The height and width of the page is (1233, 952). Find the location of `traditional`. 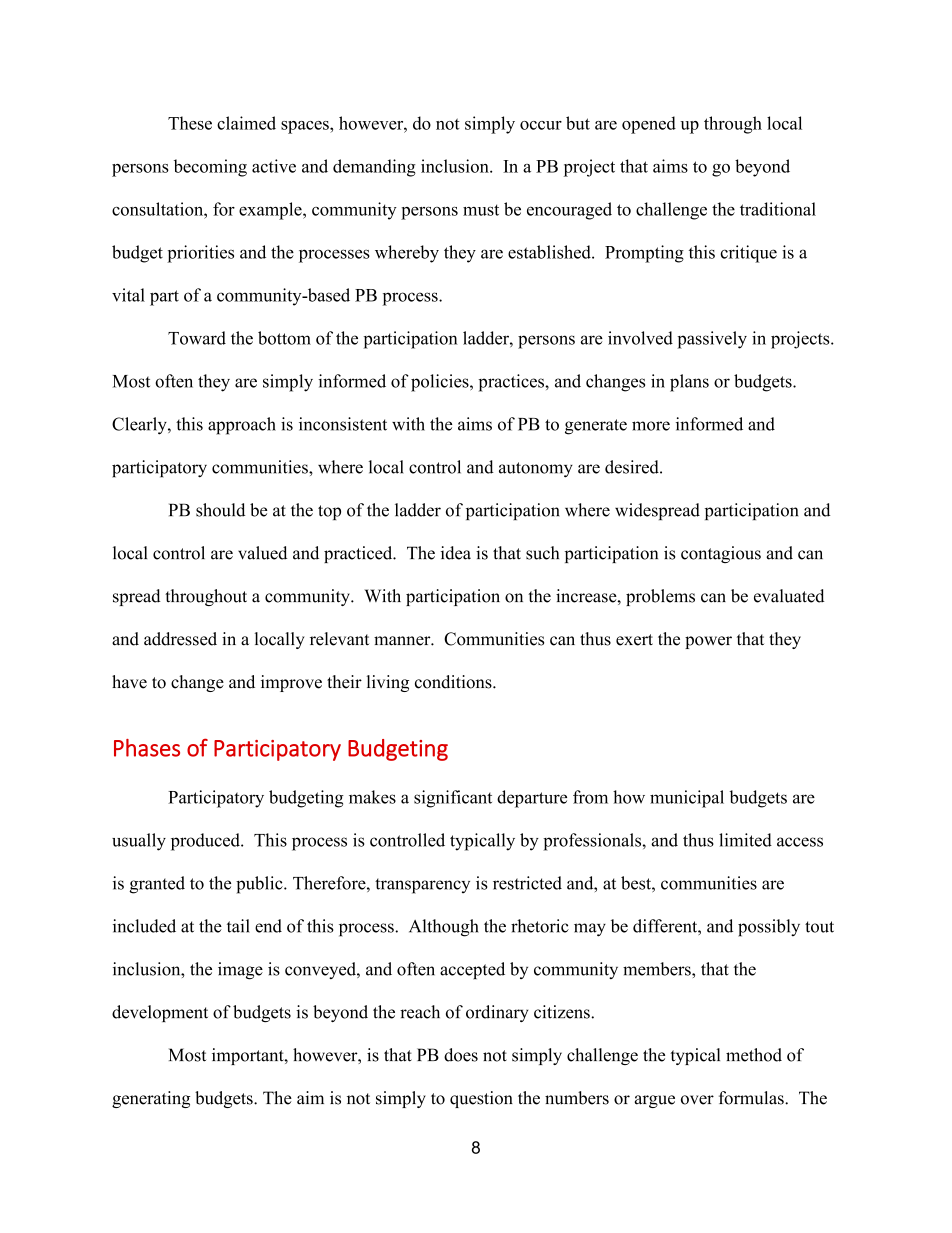

traditional is located at coordinates (778, 209).
